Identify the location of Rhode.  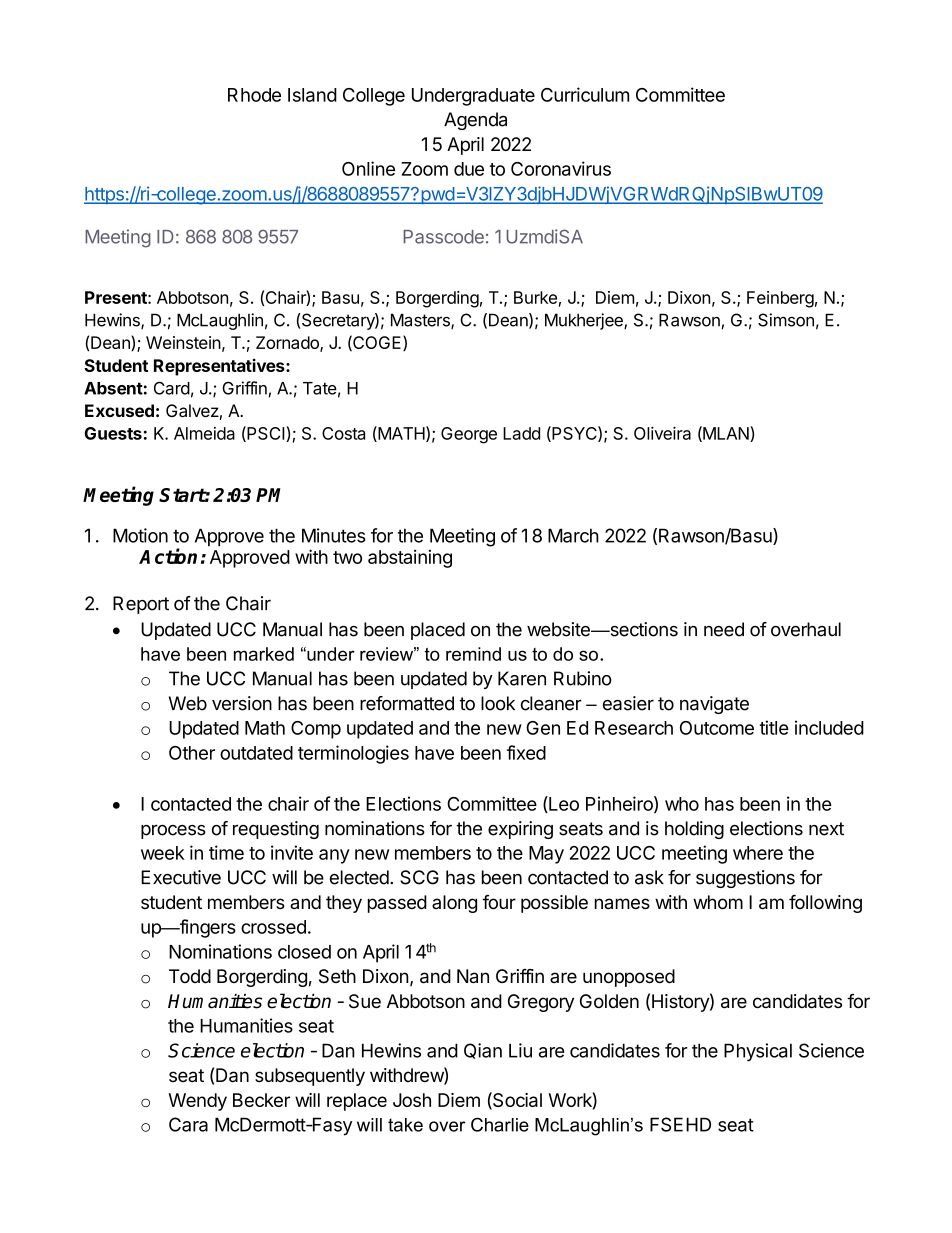
(254, 95).
